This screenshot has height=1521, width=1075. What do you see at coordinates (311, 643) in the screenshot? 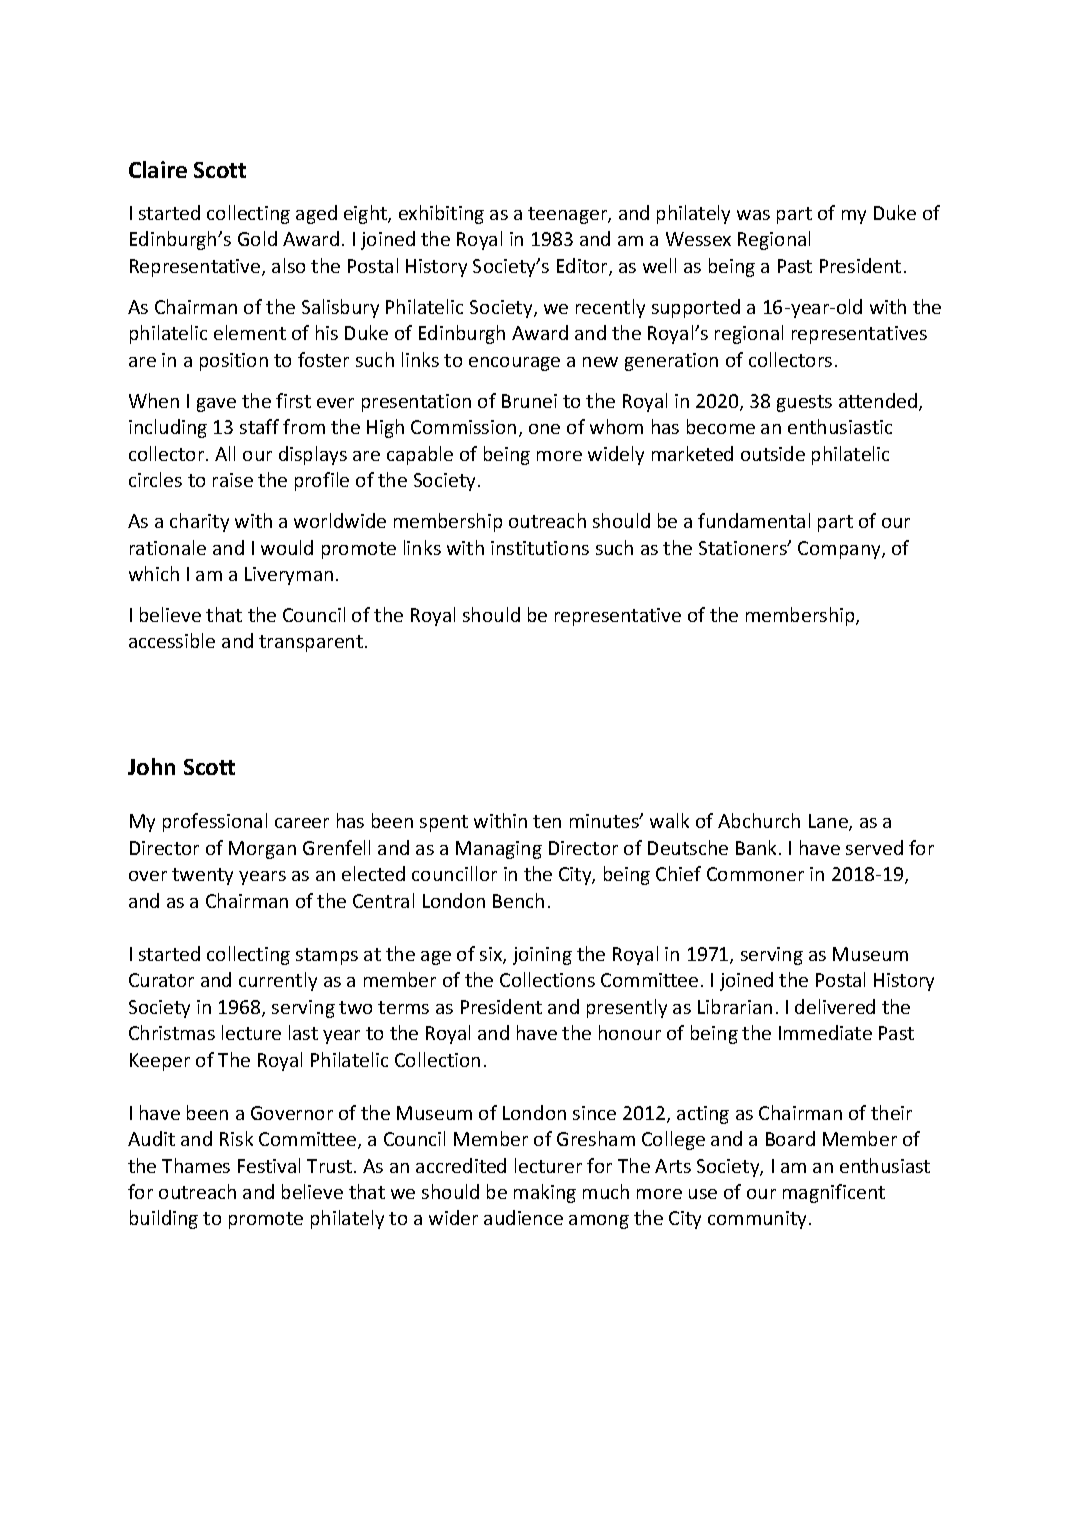
I see `transparent` at bounding box center [311, 643].
